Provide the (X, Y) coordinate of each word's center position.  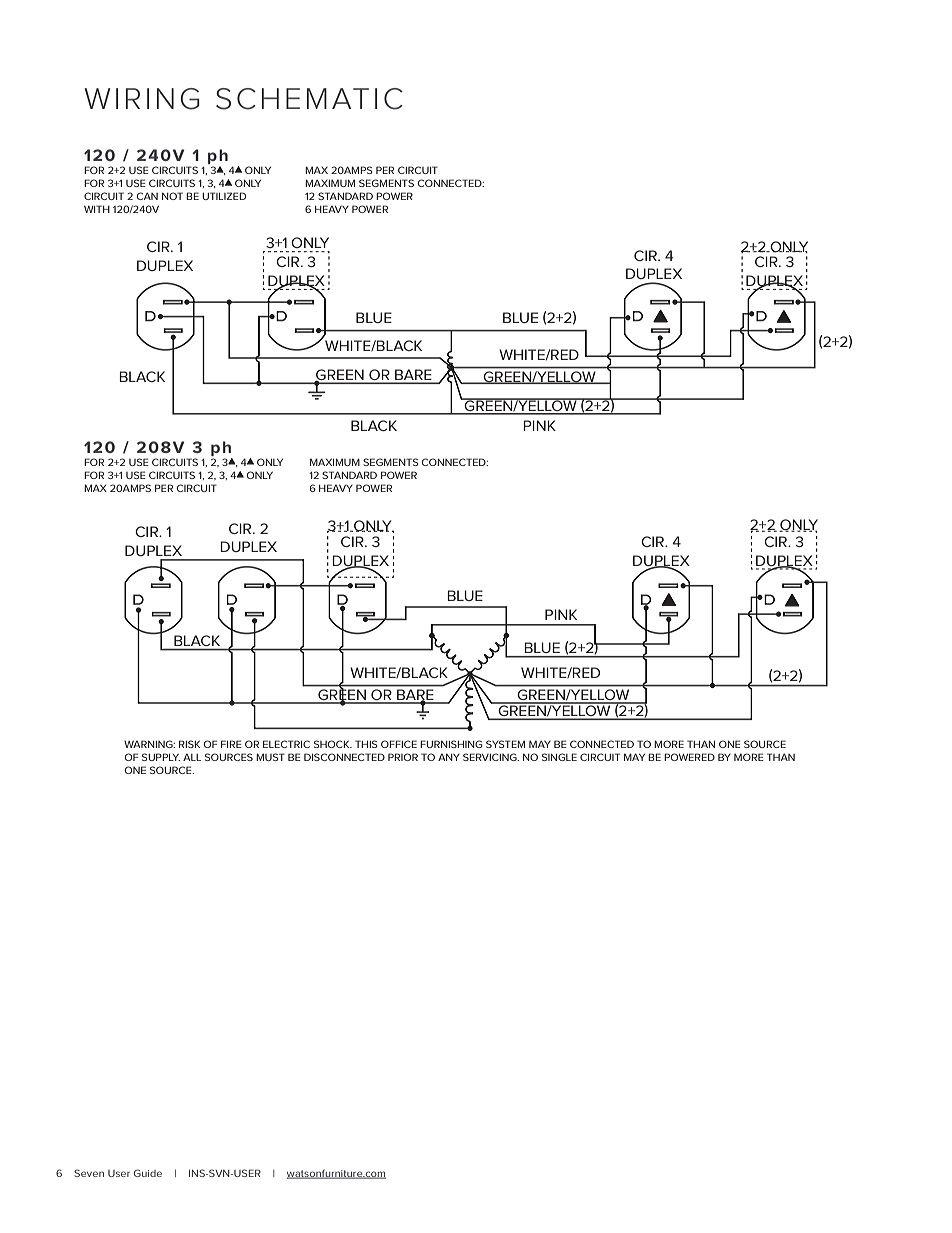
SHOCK (333, 744)
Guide (148, 1173)
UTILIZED (224, 196)
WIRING (142, 99)
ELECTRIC (286, 744)
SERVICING (491, 757)
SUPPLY (161, 757)
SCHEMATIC (309, 99)
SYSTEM (505, 744)
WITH (97, 209)
